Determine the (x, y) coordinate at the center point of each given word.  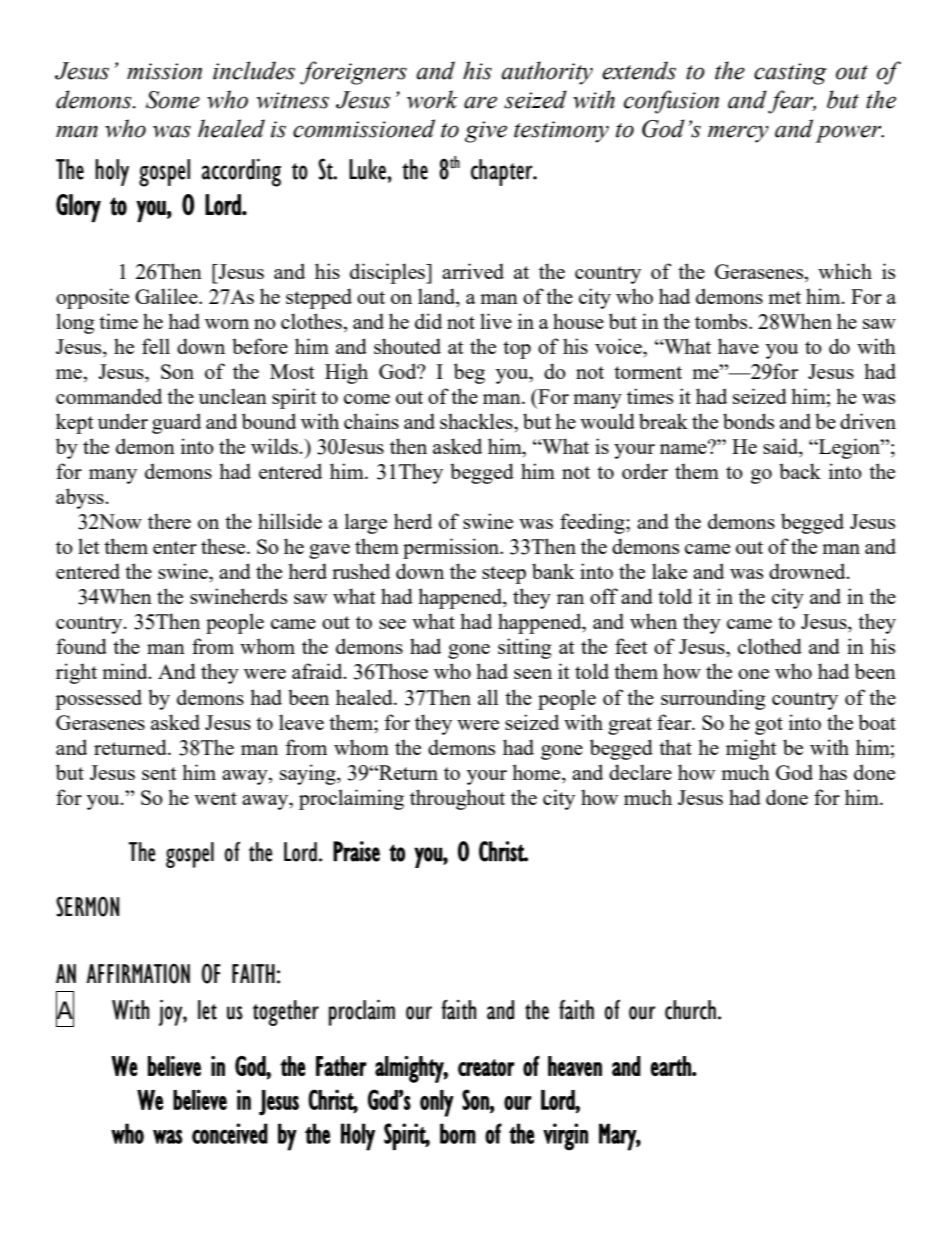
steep (504, 575)
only (437, 1103)
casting (790, 74)
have (738, 346)
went (215, 798)
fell (156, 346)
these (224, 546)
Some (173, 100)
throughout (457, 799)
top (517, 350)
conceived (230, 1133)
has (833, 772)
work (432, 99)
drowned (808, 571)
